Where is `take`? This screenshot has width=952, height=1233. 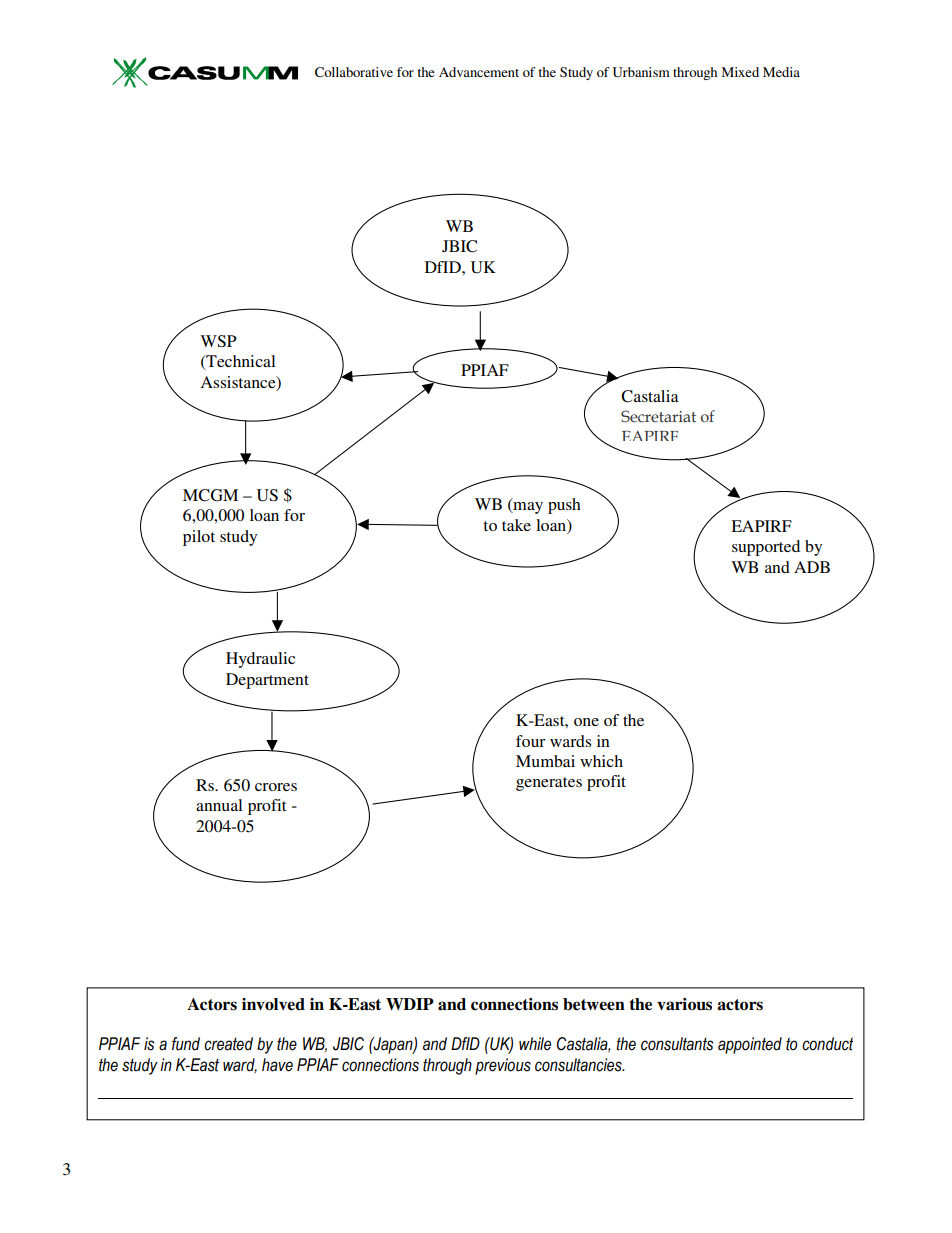 take is located at coordinates (516, 525).
